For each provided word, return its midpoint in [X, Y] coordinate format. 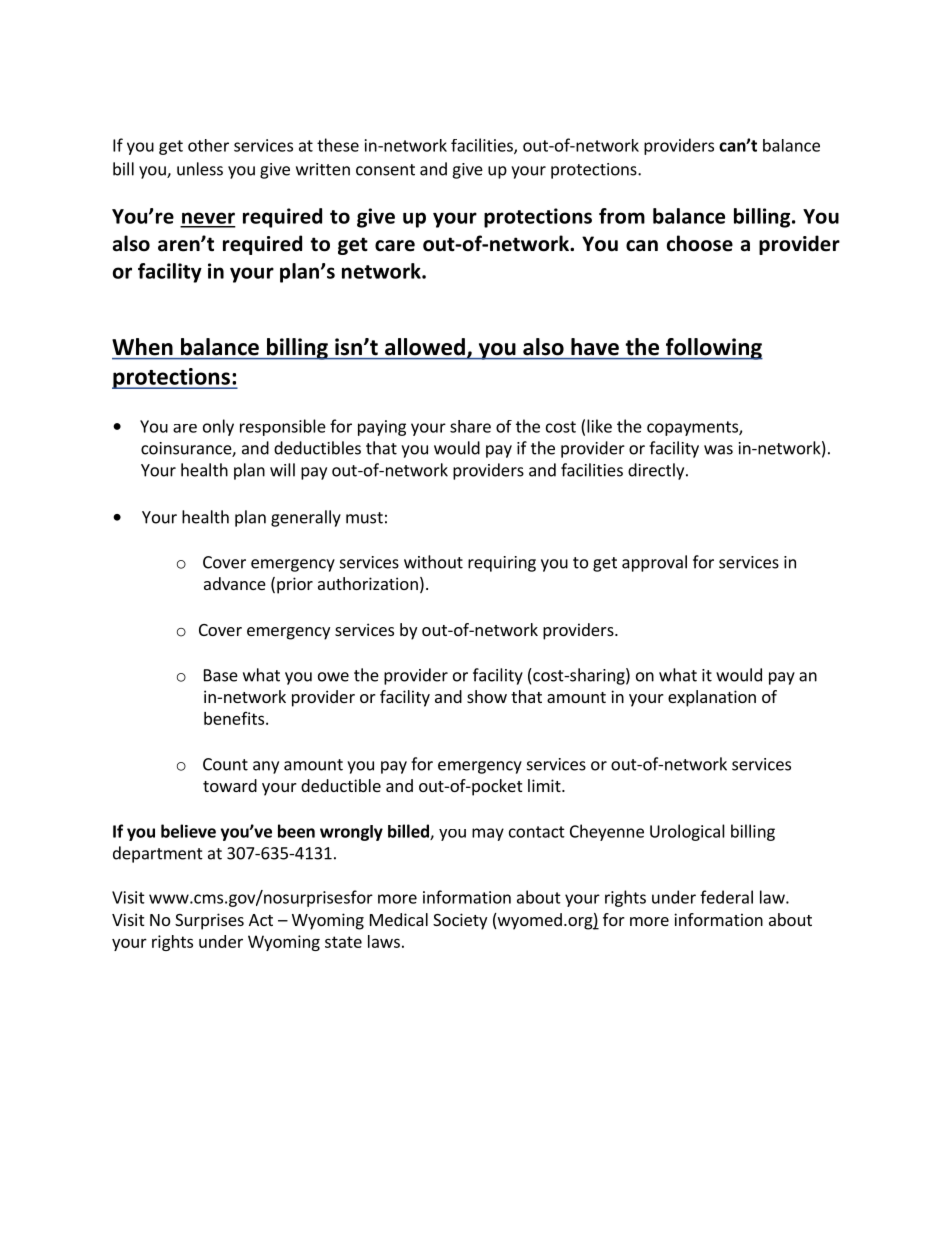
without [433, 562]
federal [726, 897]
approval [654, 563]
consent [385, 170]
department [158, 854]
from [622, 216]
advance [235, 583]
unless [200, 169]
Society [460, 921]
